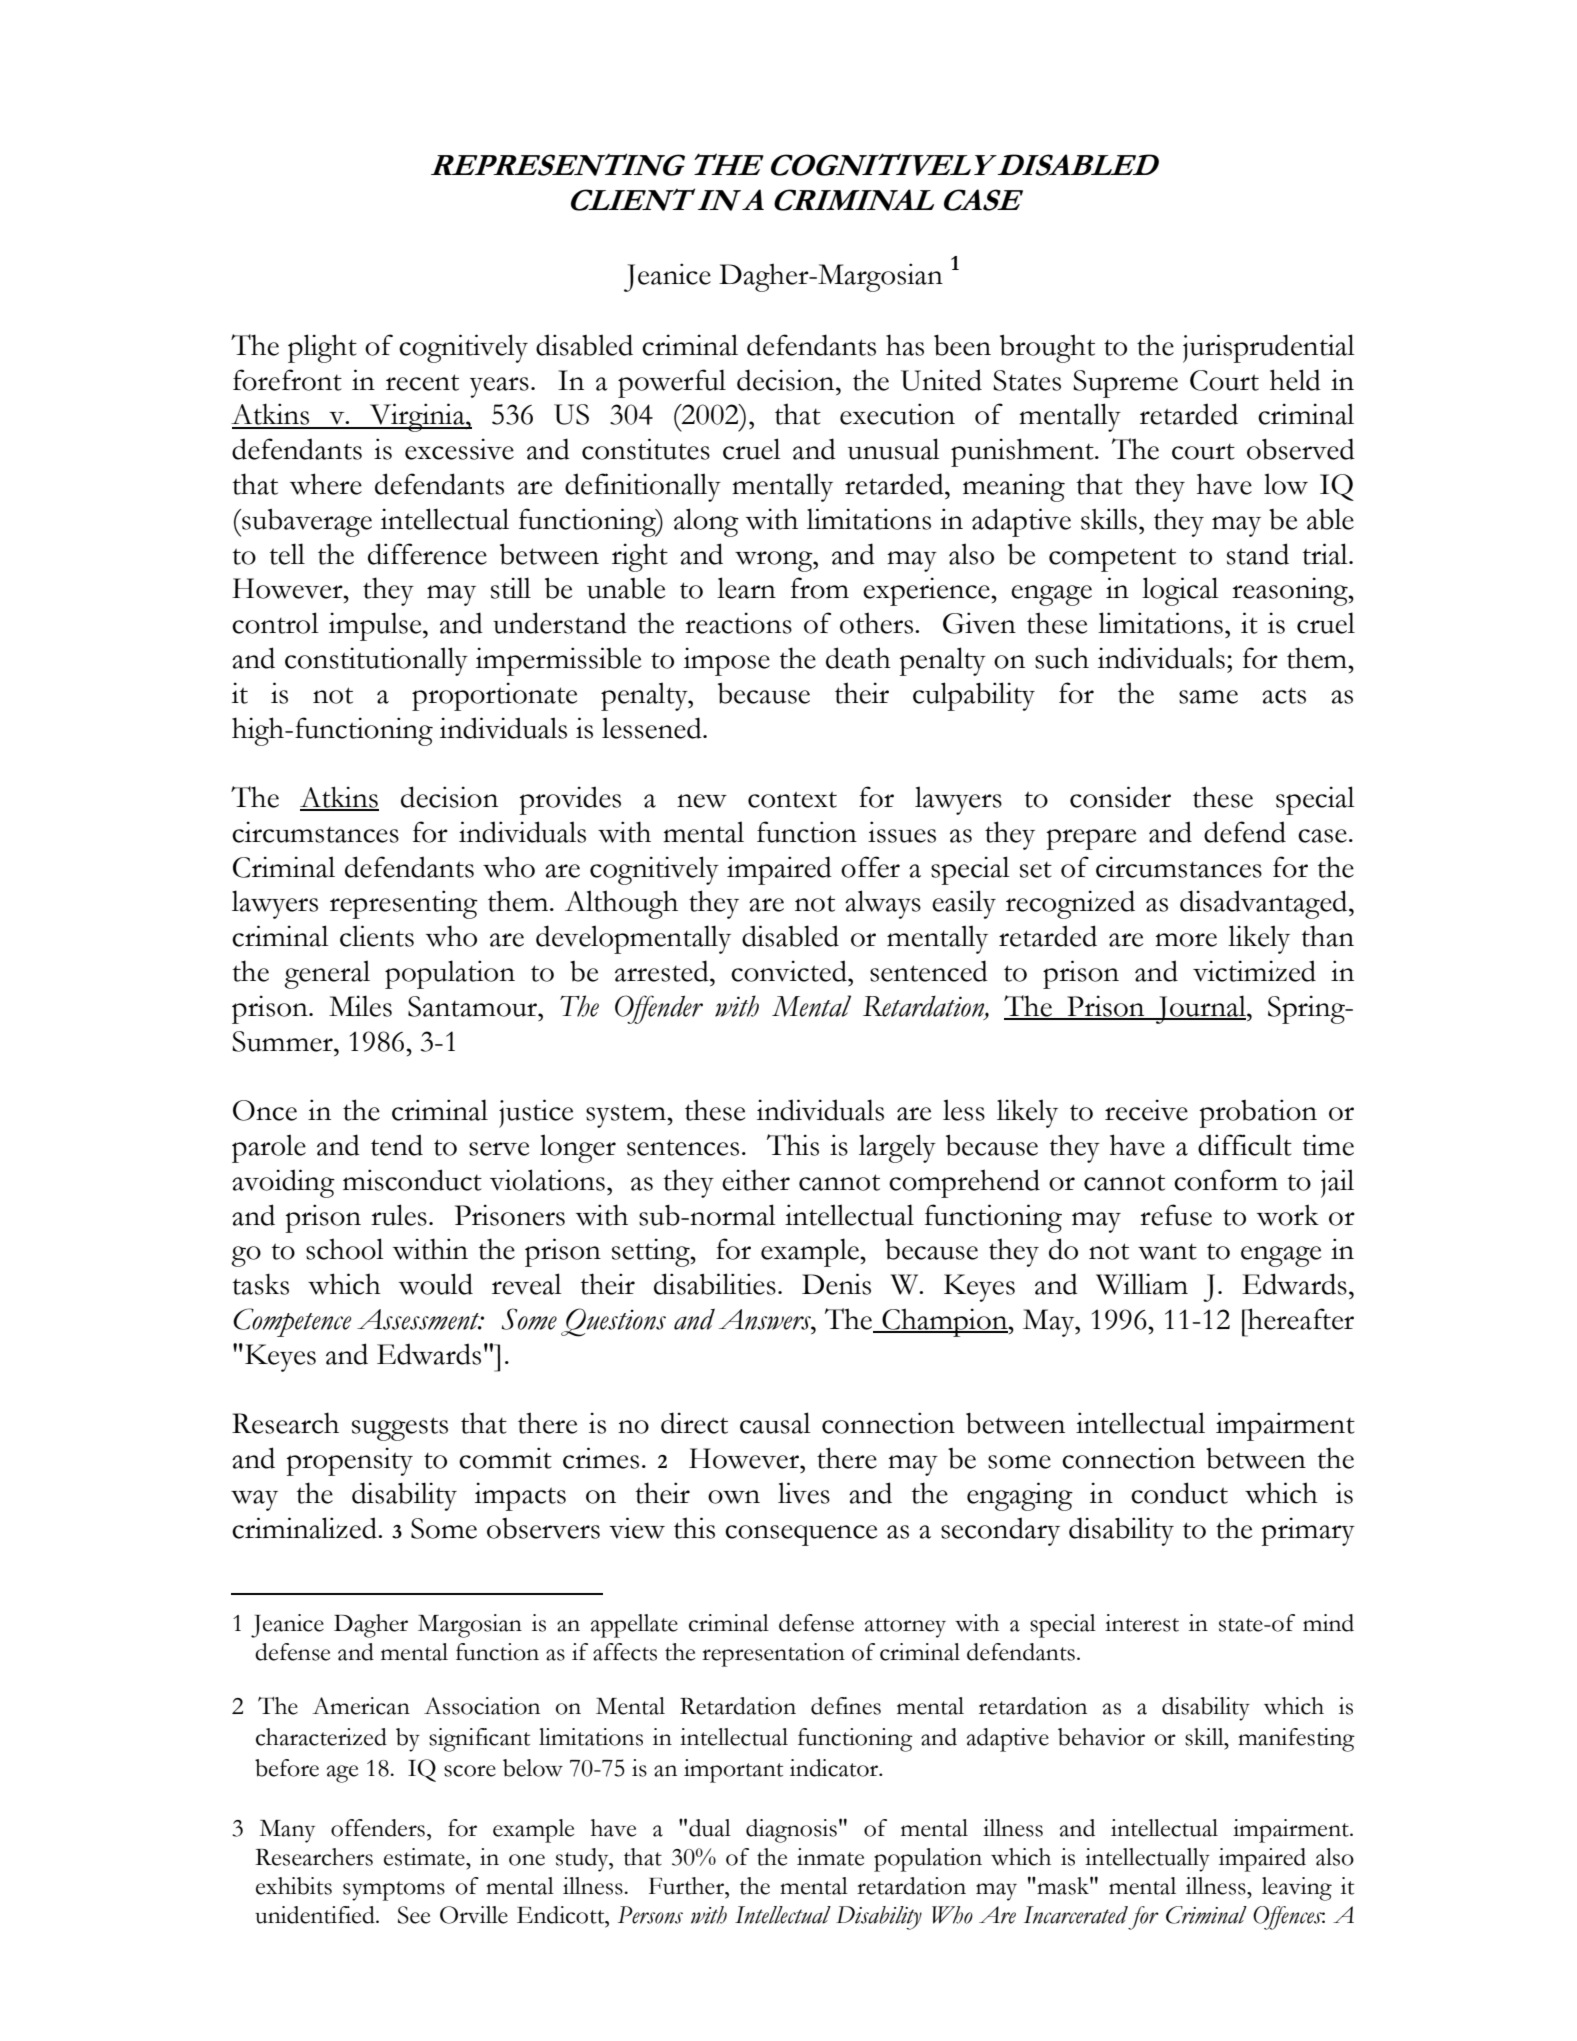 The width and height of the document is (1577, 2041). Describe the element at coordinates (394, 1891) in the document. I see `symptoms` at that location.
